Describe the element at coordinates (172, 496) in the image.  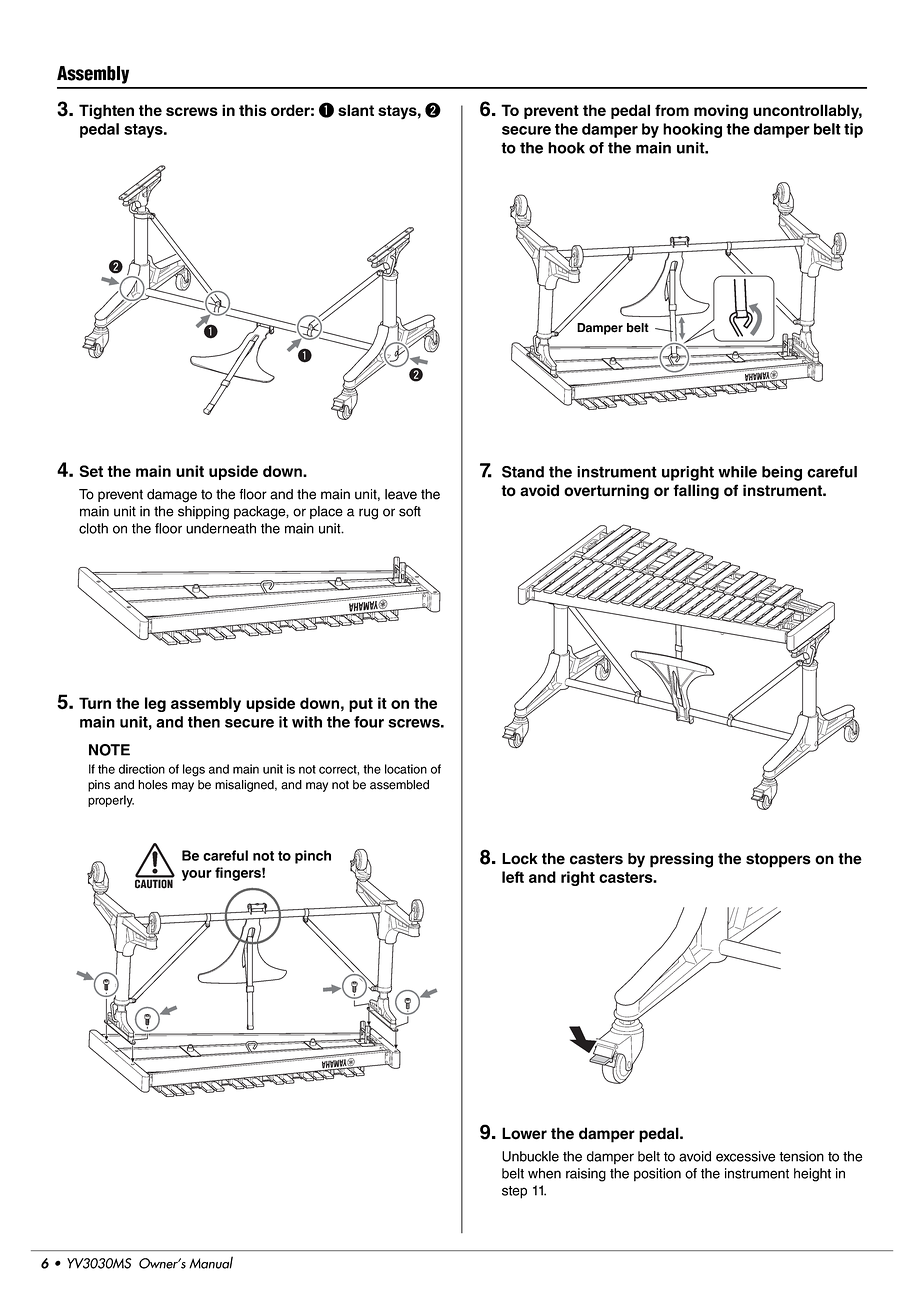
I see `damage` at that location.
